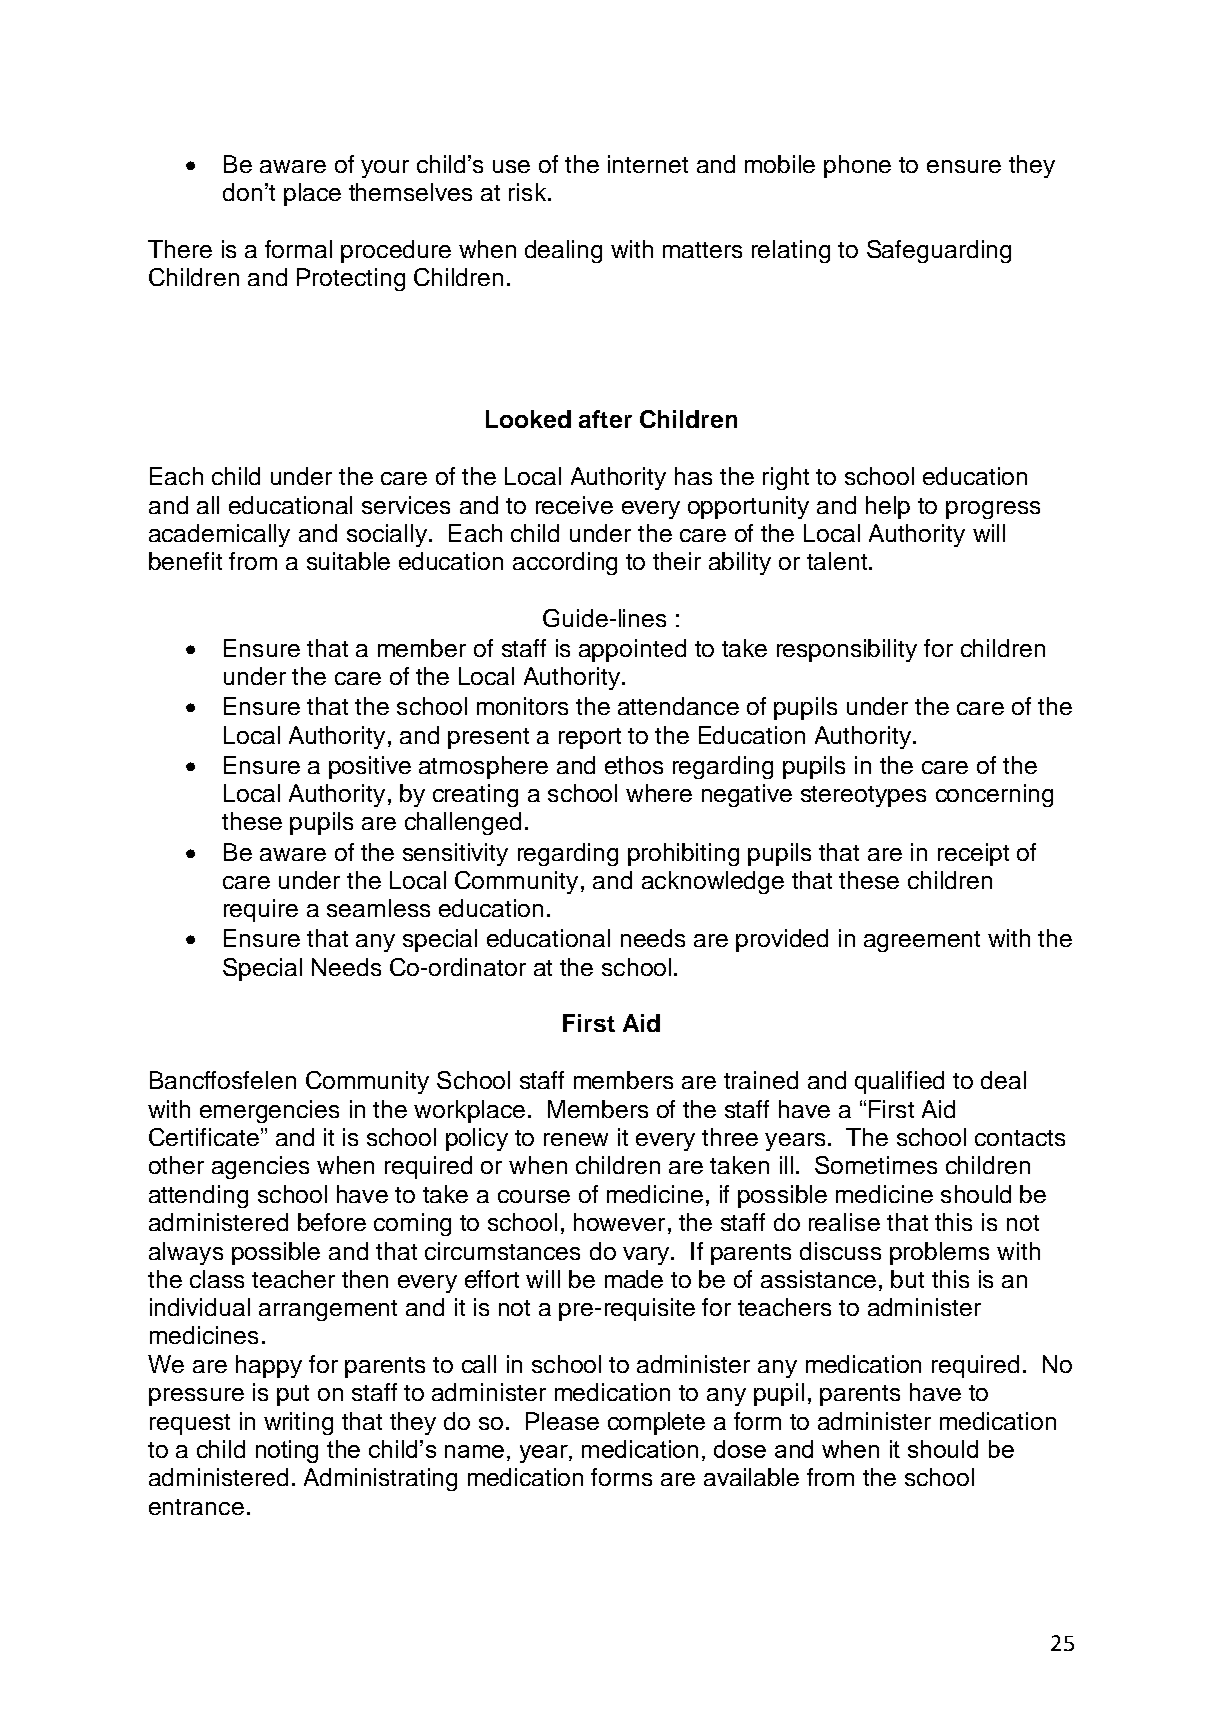 The width and height of the screenshot is (1223, 1731). Describe the element at coordinates (648, 164) in the screenshot. I see `internet` at that location.
